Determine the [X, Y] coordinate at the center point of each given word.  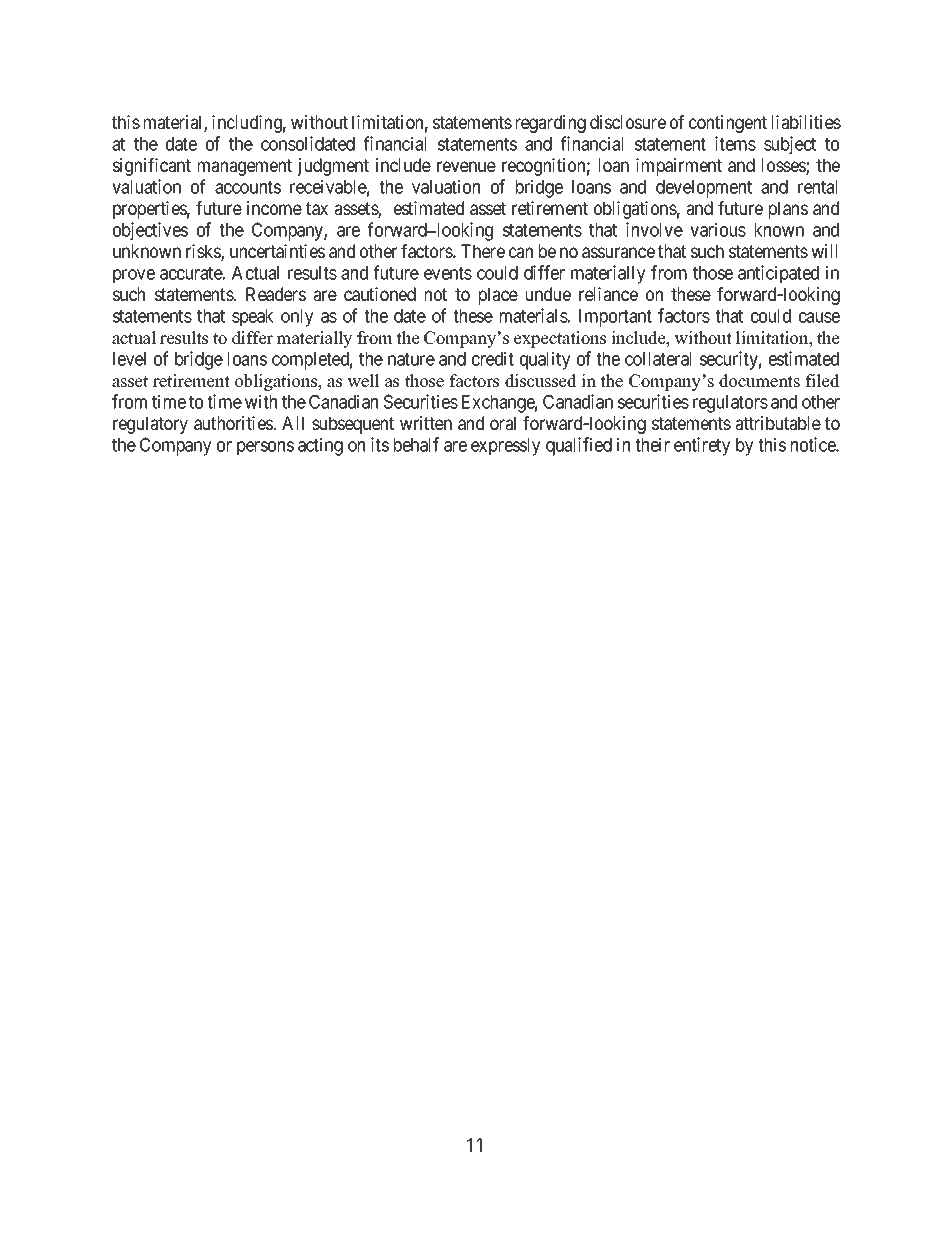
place [498, 296]
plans [788, 210]
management [245, 167]
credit [493, 358]
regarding [551, 124]
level [129, 359]
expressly [505, 447]
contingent [728, 124]
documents [759, 381]
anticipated [778, 274]
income [274, 208]
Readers [276, 294]
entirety [702, 446]
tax [317, 208]
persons [265, 448]
